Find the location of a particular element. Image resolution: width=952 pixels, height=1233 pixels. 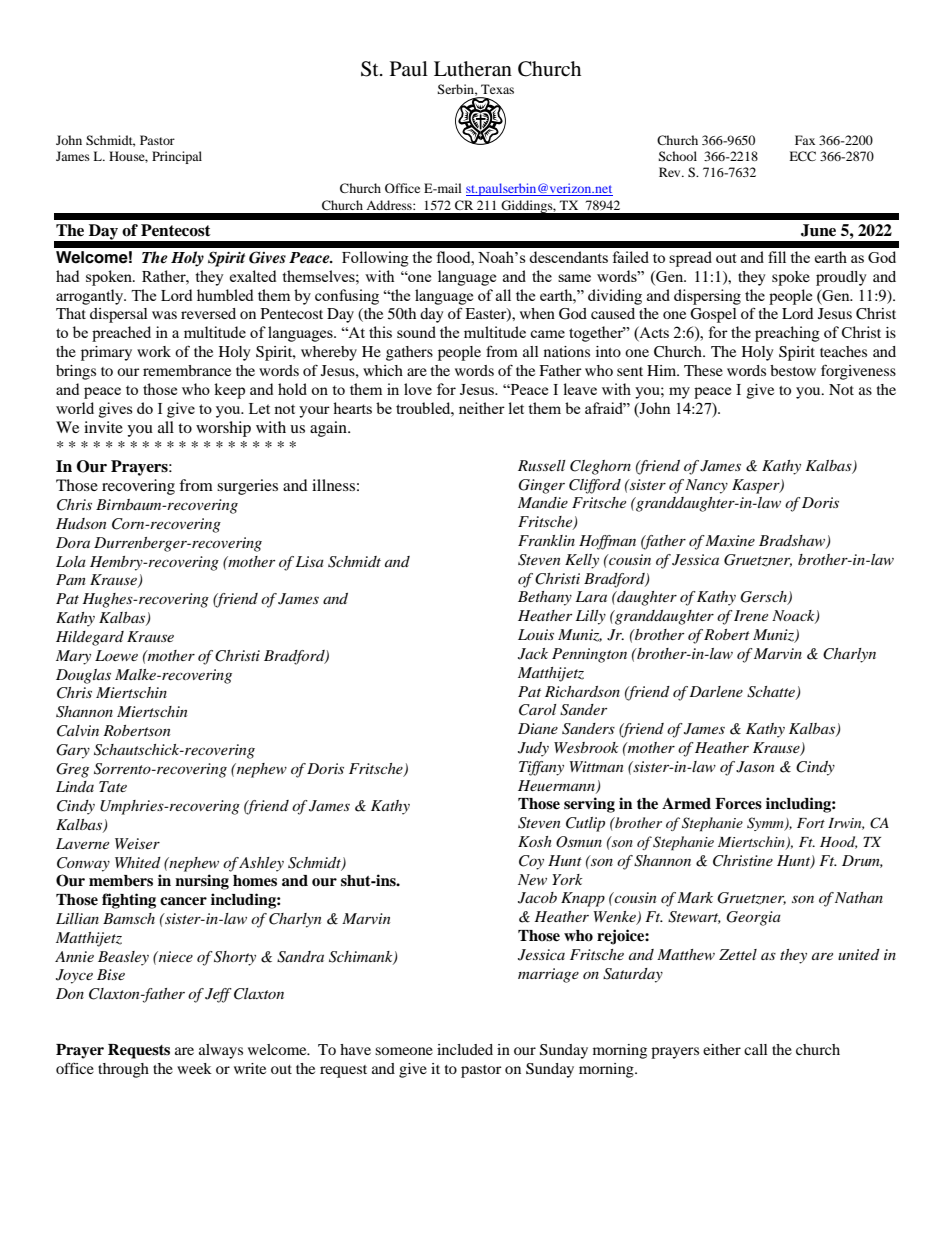

love is located at coordinates (418, 389).
